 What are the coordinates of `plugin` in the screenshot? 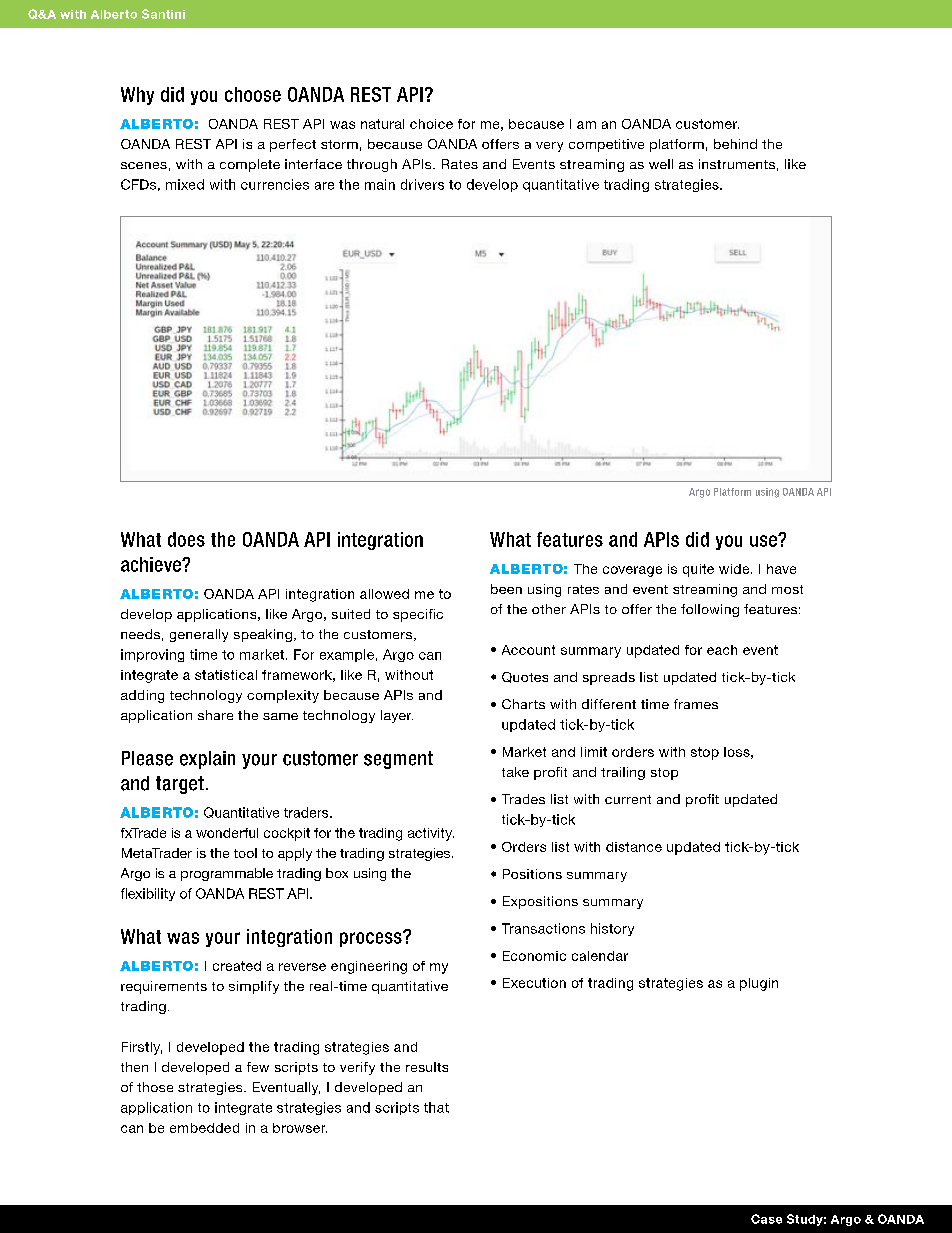 It's located at (759, 984).
